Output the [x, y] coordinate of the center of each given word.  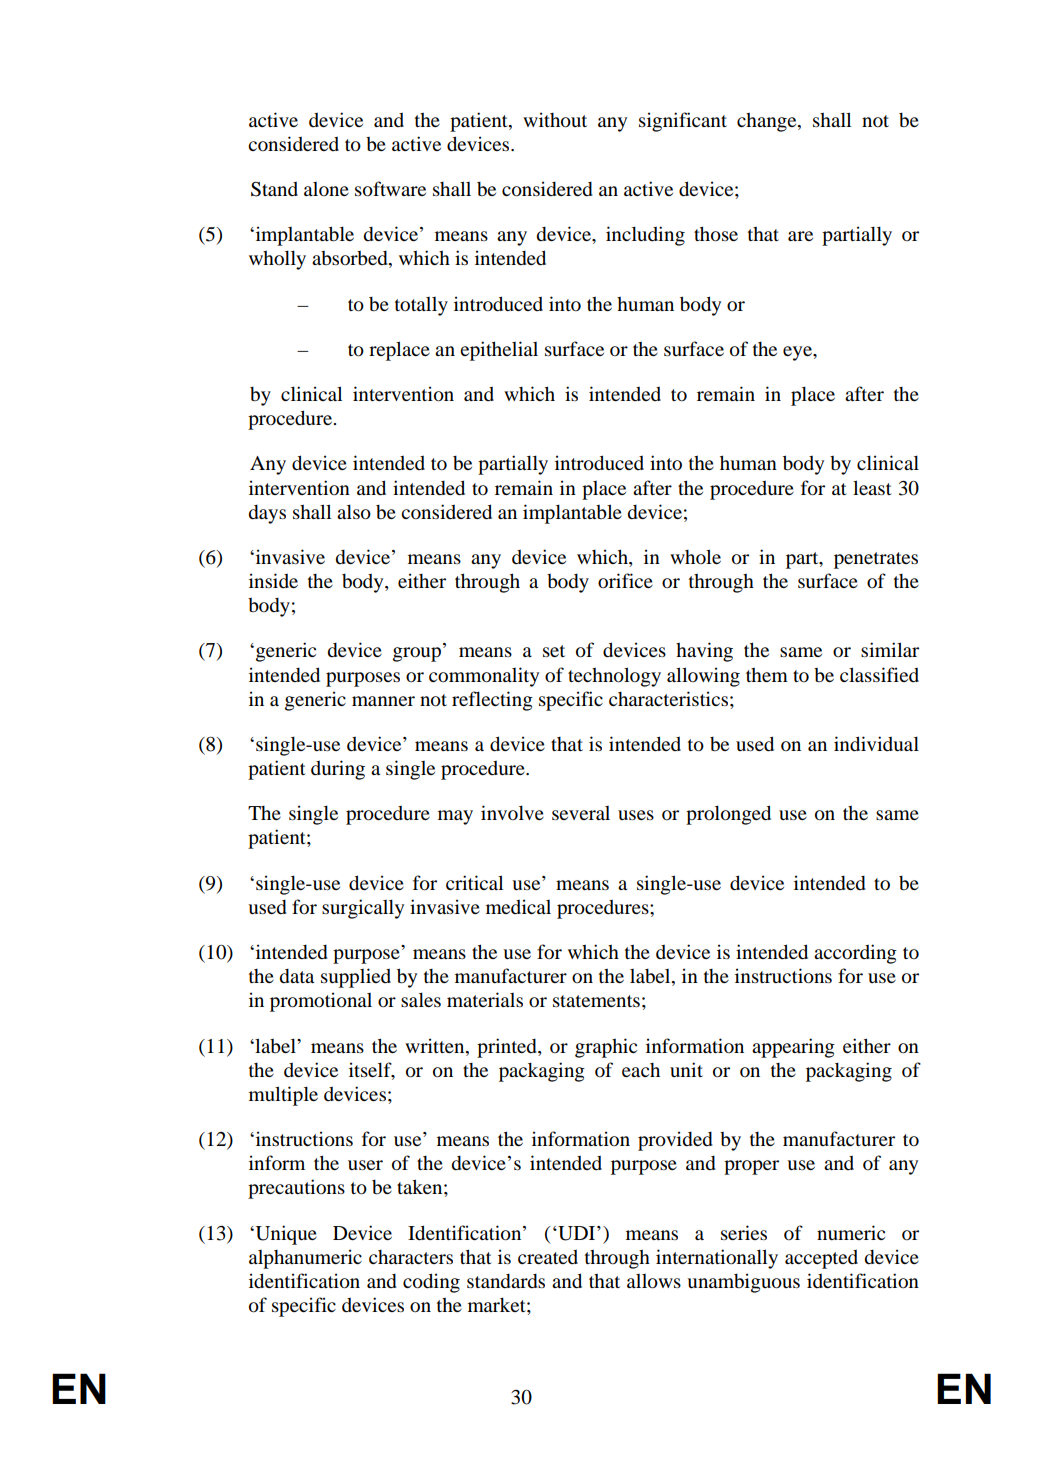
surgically [363, 909]
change [768, 122]
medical [518, 906]
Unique [285, 1235]
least [872, 487]
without [555, 120]
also [354, 512]
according [855, 954]
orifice [625, 580]
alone [326, 189]
